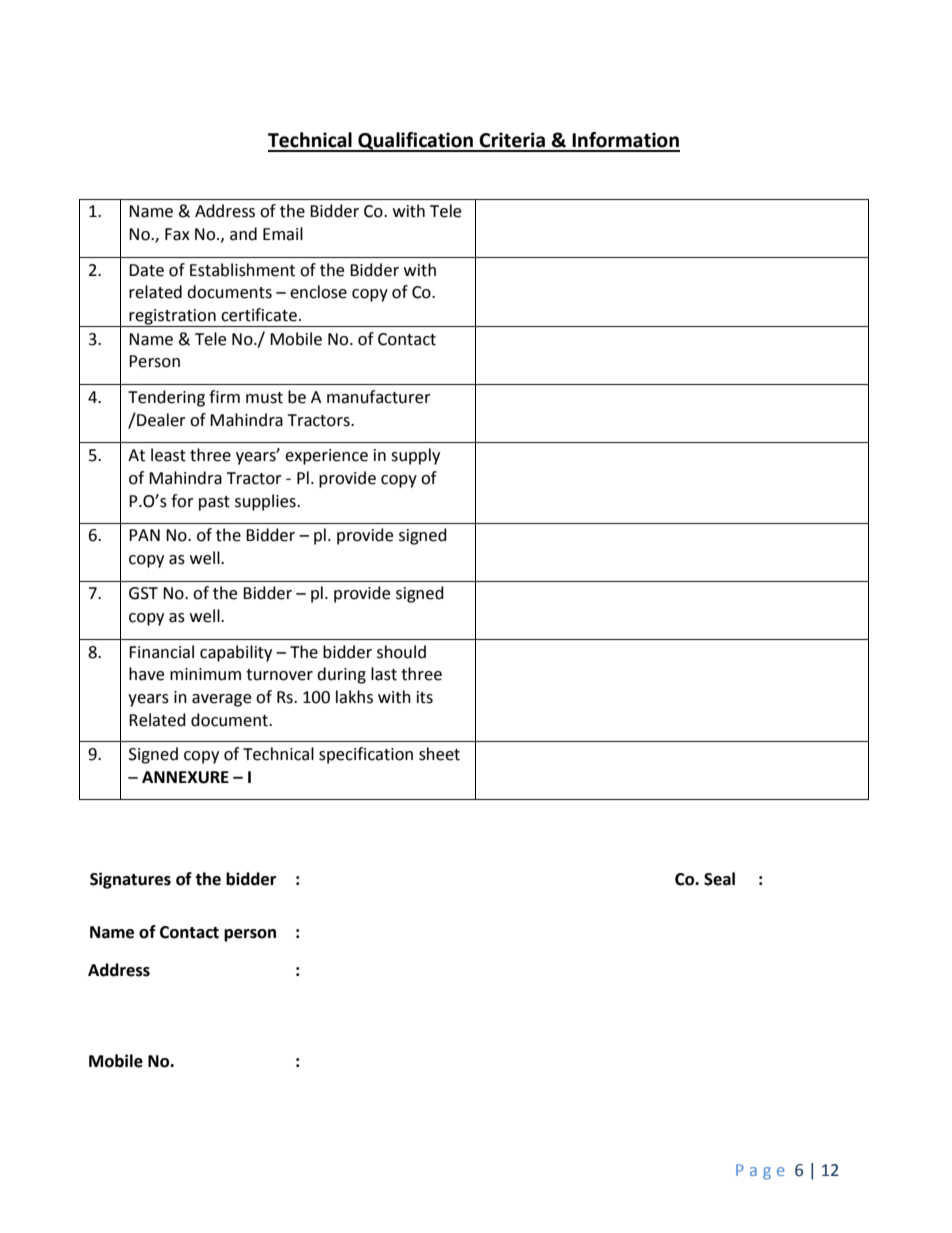  What do you see at coordinates (366, 755) in the screenshot?
I see `specification` at bounding box center [366, 755].
